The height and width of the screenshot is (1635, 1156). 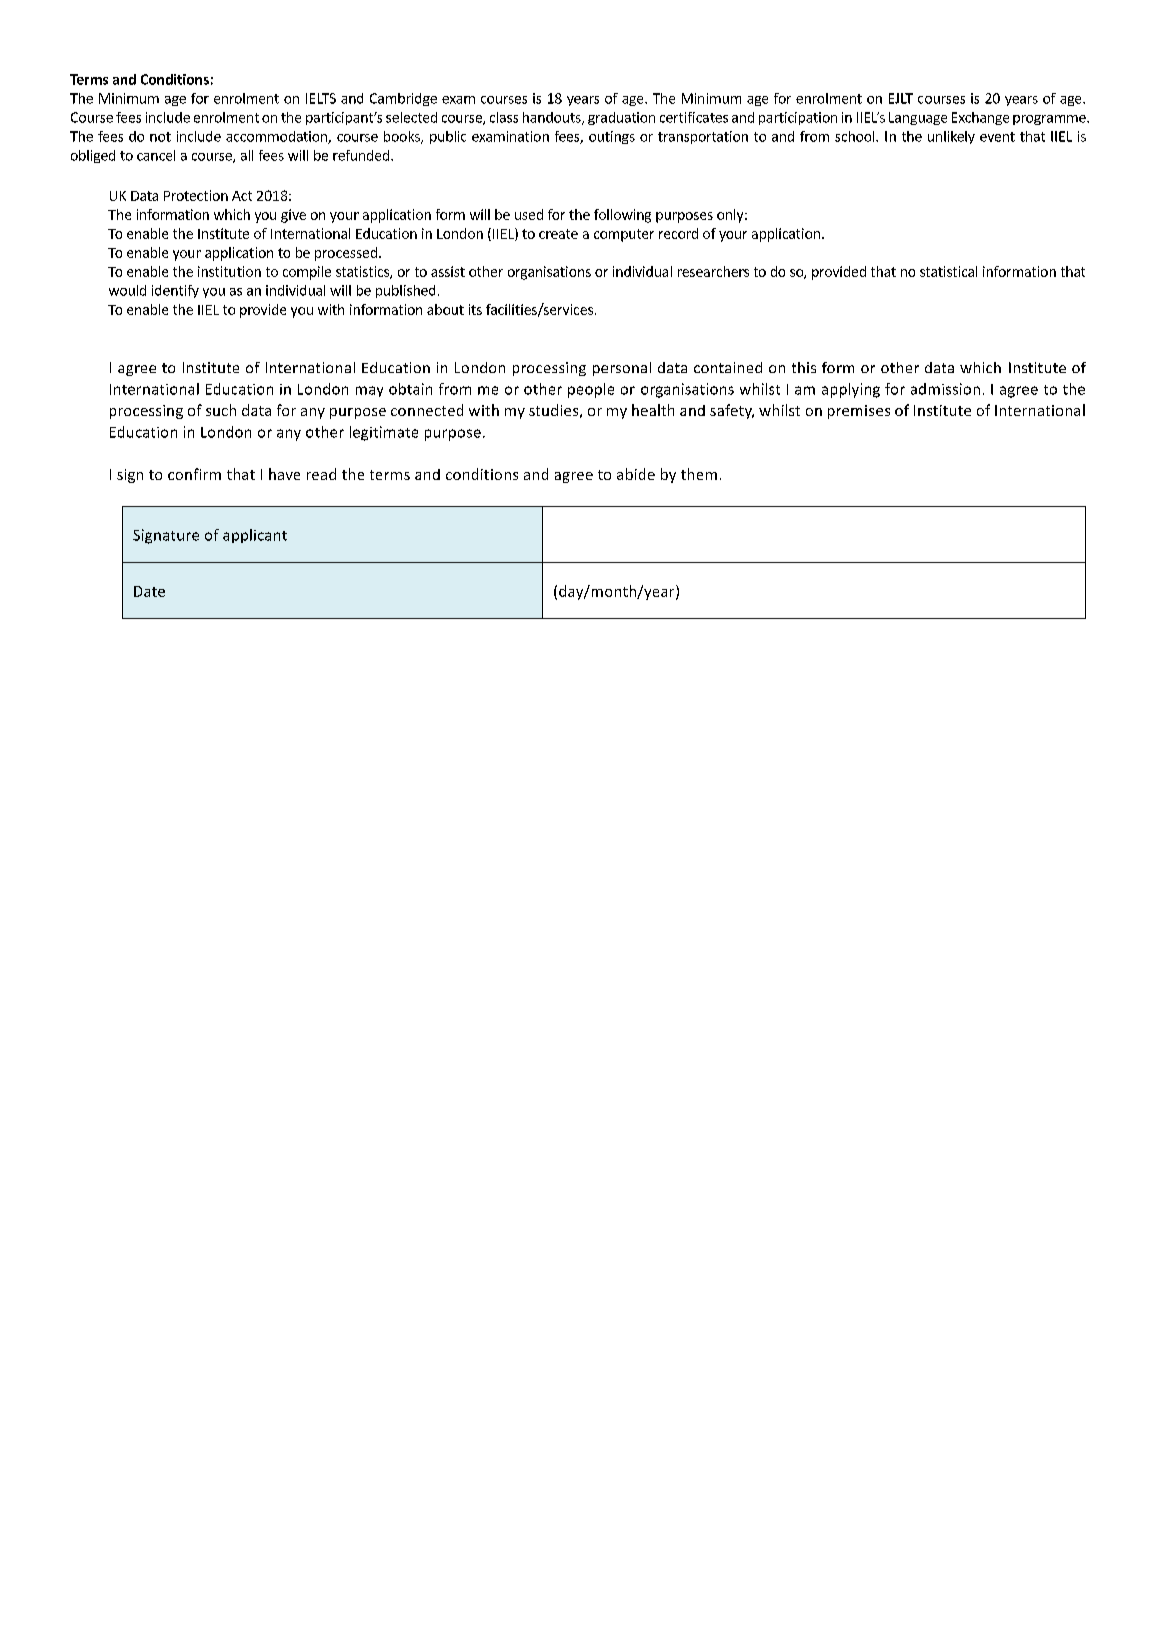 What do you see at coordinates (175, 291) in the screenshot?
I see `identify` at bounding box center [175, 291].
